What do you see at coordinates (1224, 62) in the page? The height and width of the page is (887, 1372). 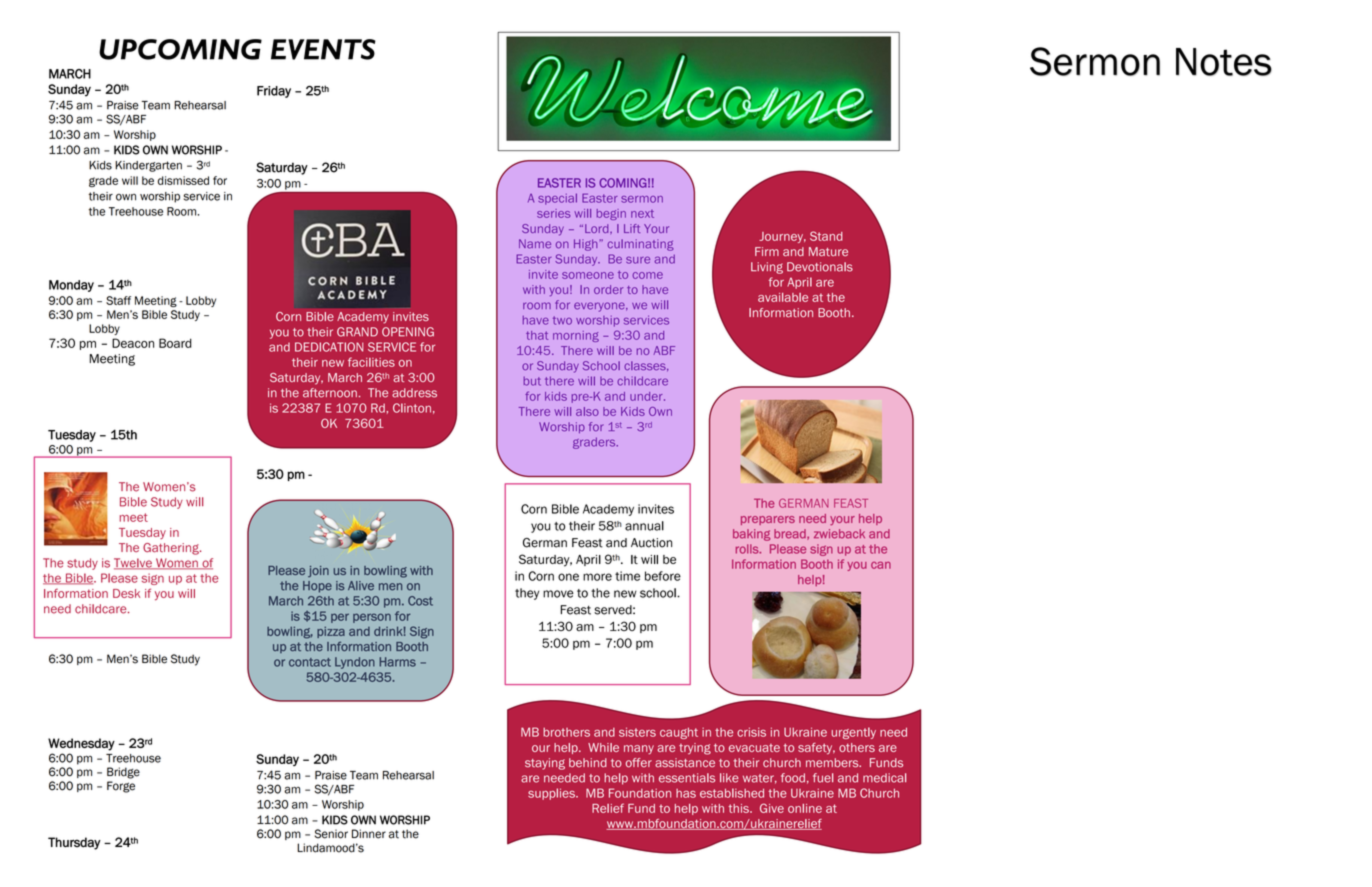 I see `Notes` at bounding box center [1224, 62].
